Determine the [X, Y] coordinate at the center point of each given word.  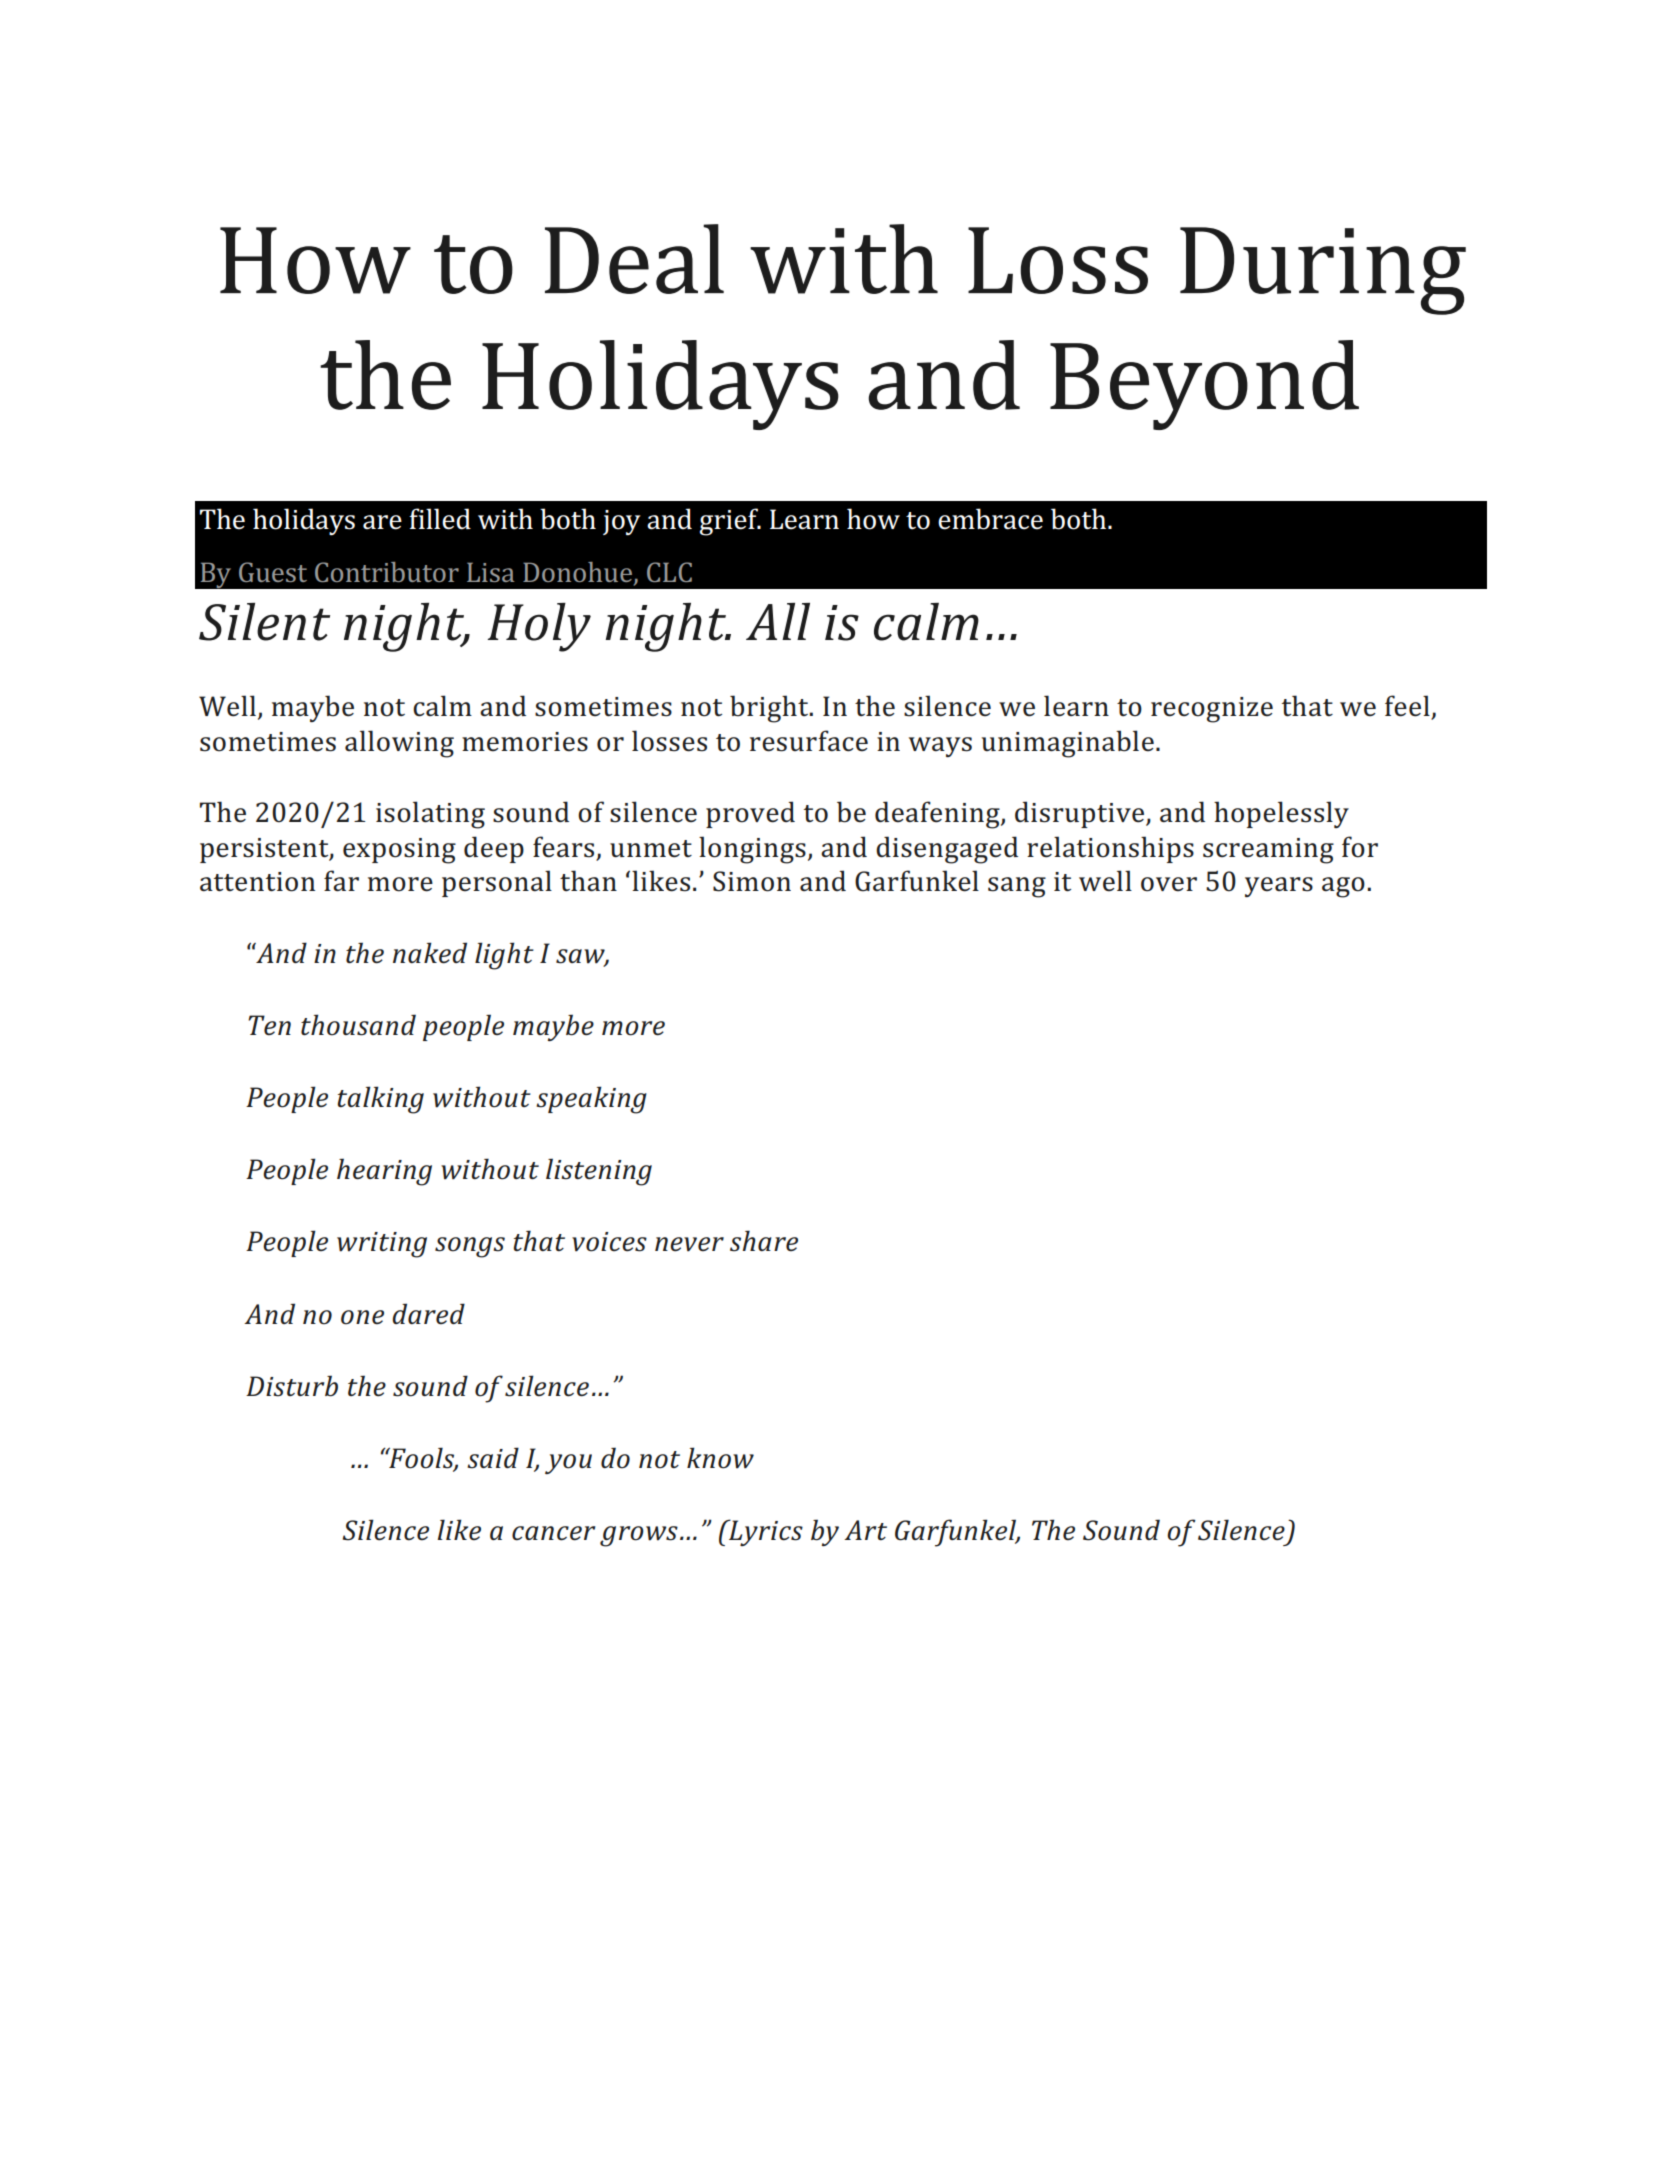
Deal [634, 259]
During [1323, 271]
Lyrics [765, 1532]
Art [865, 1530]
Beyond [1204, 385]
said [493, 1458]
